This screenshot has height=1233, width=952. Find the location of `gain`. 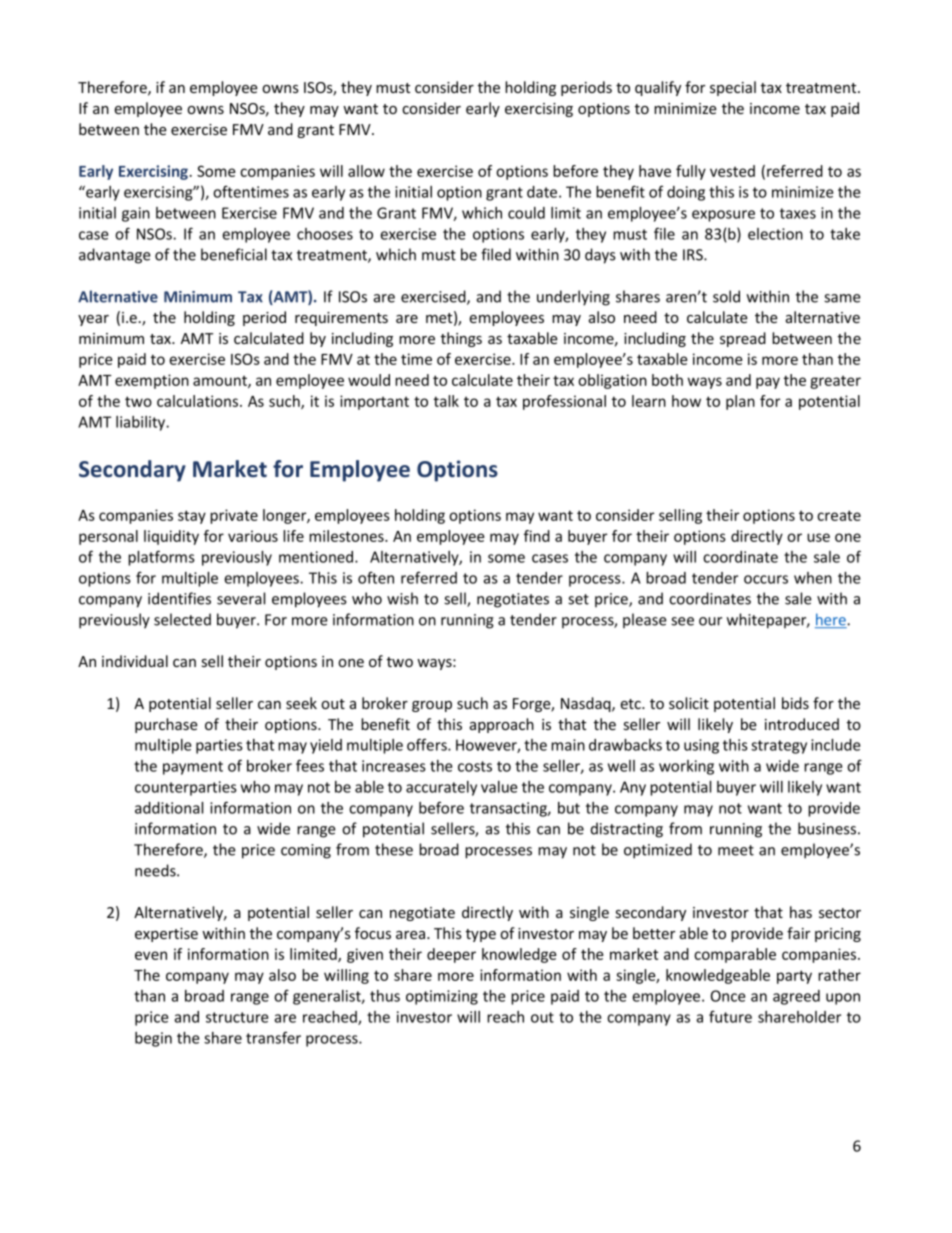

gain is located at coordinates (136, 214).
